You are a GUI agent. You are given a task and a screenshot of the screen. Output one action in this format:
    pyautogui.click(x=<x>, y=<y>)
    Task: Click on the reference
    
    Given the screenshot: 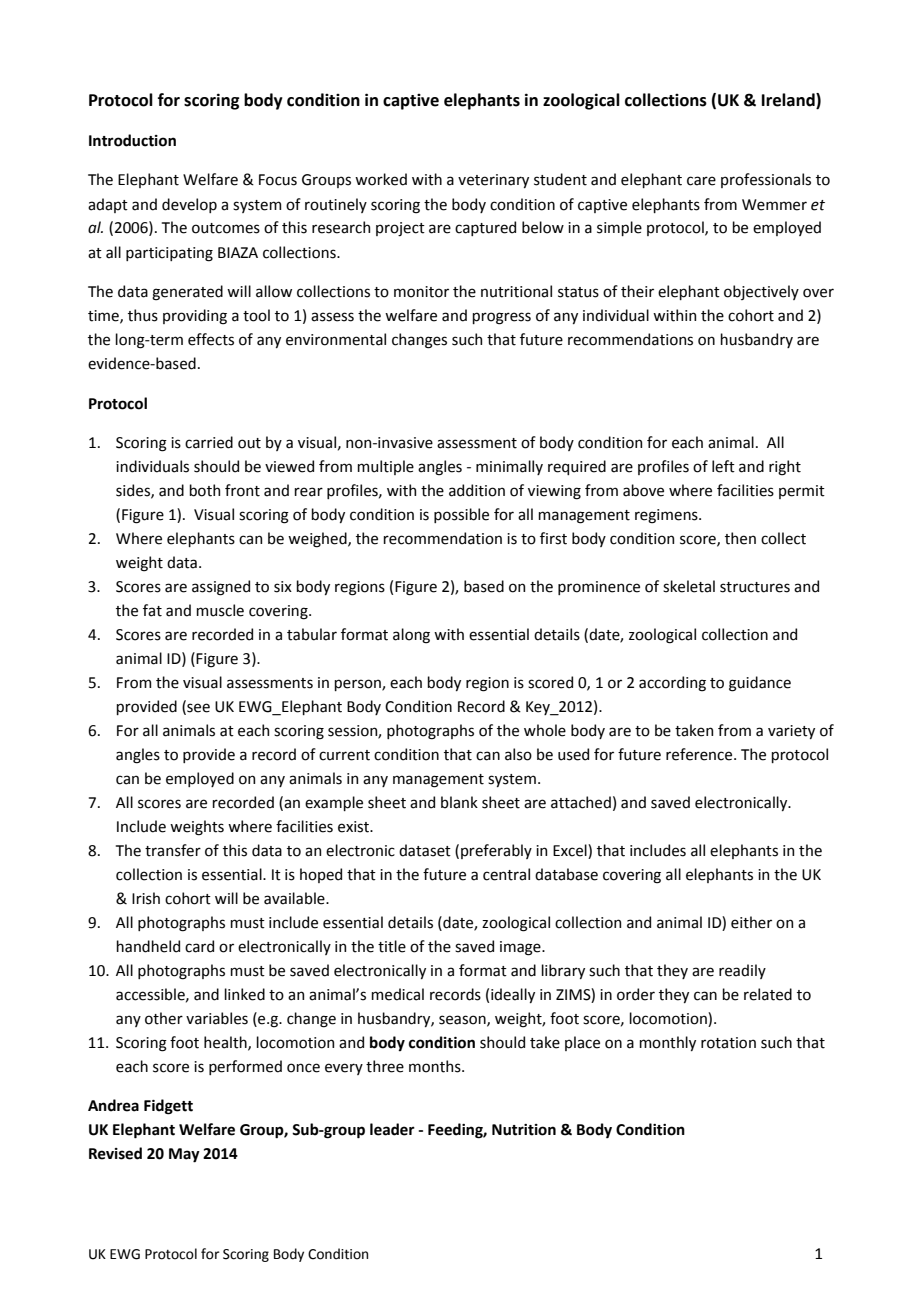 What is the action you would take?
    pyautogui.click(x=700, y=754)
